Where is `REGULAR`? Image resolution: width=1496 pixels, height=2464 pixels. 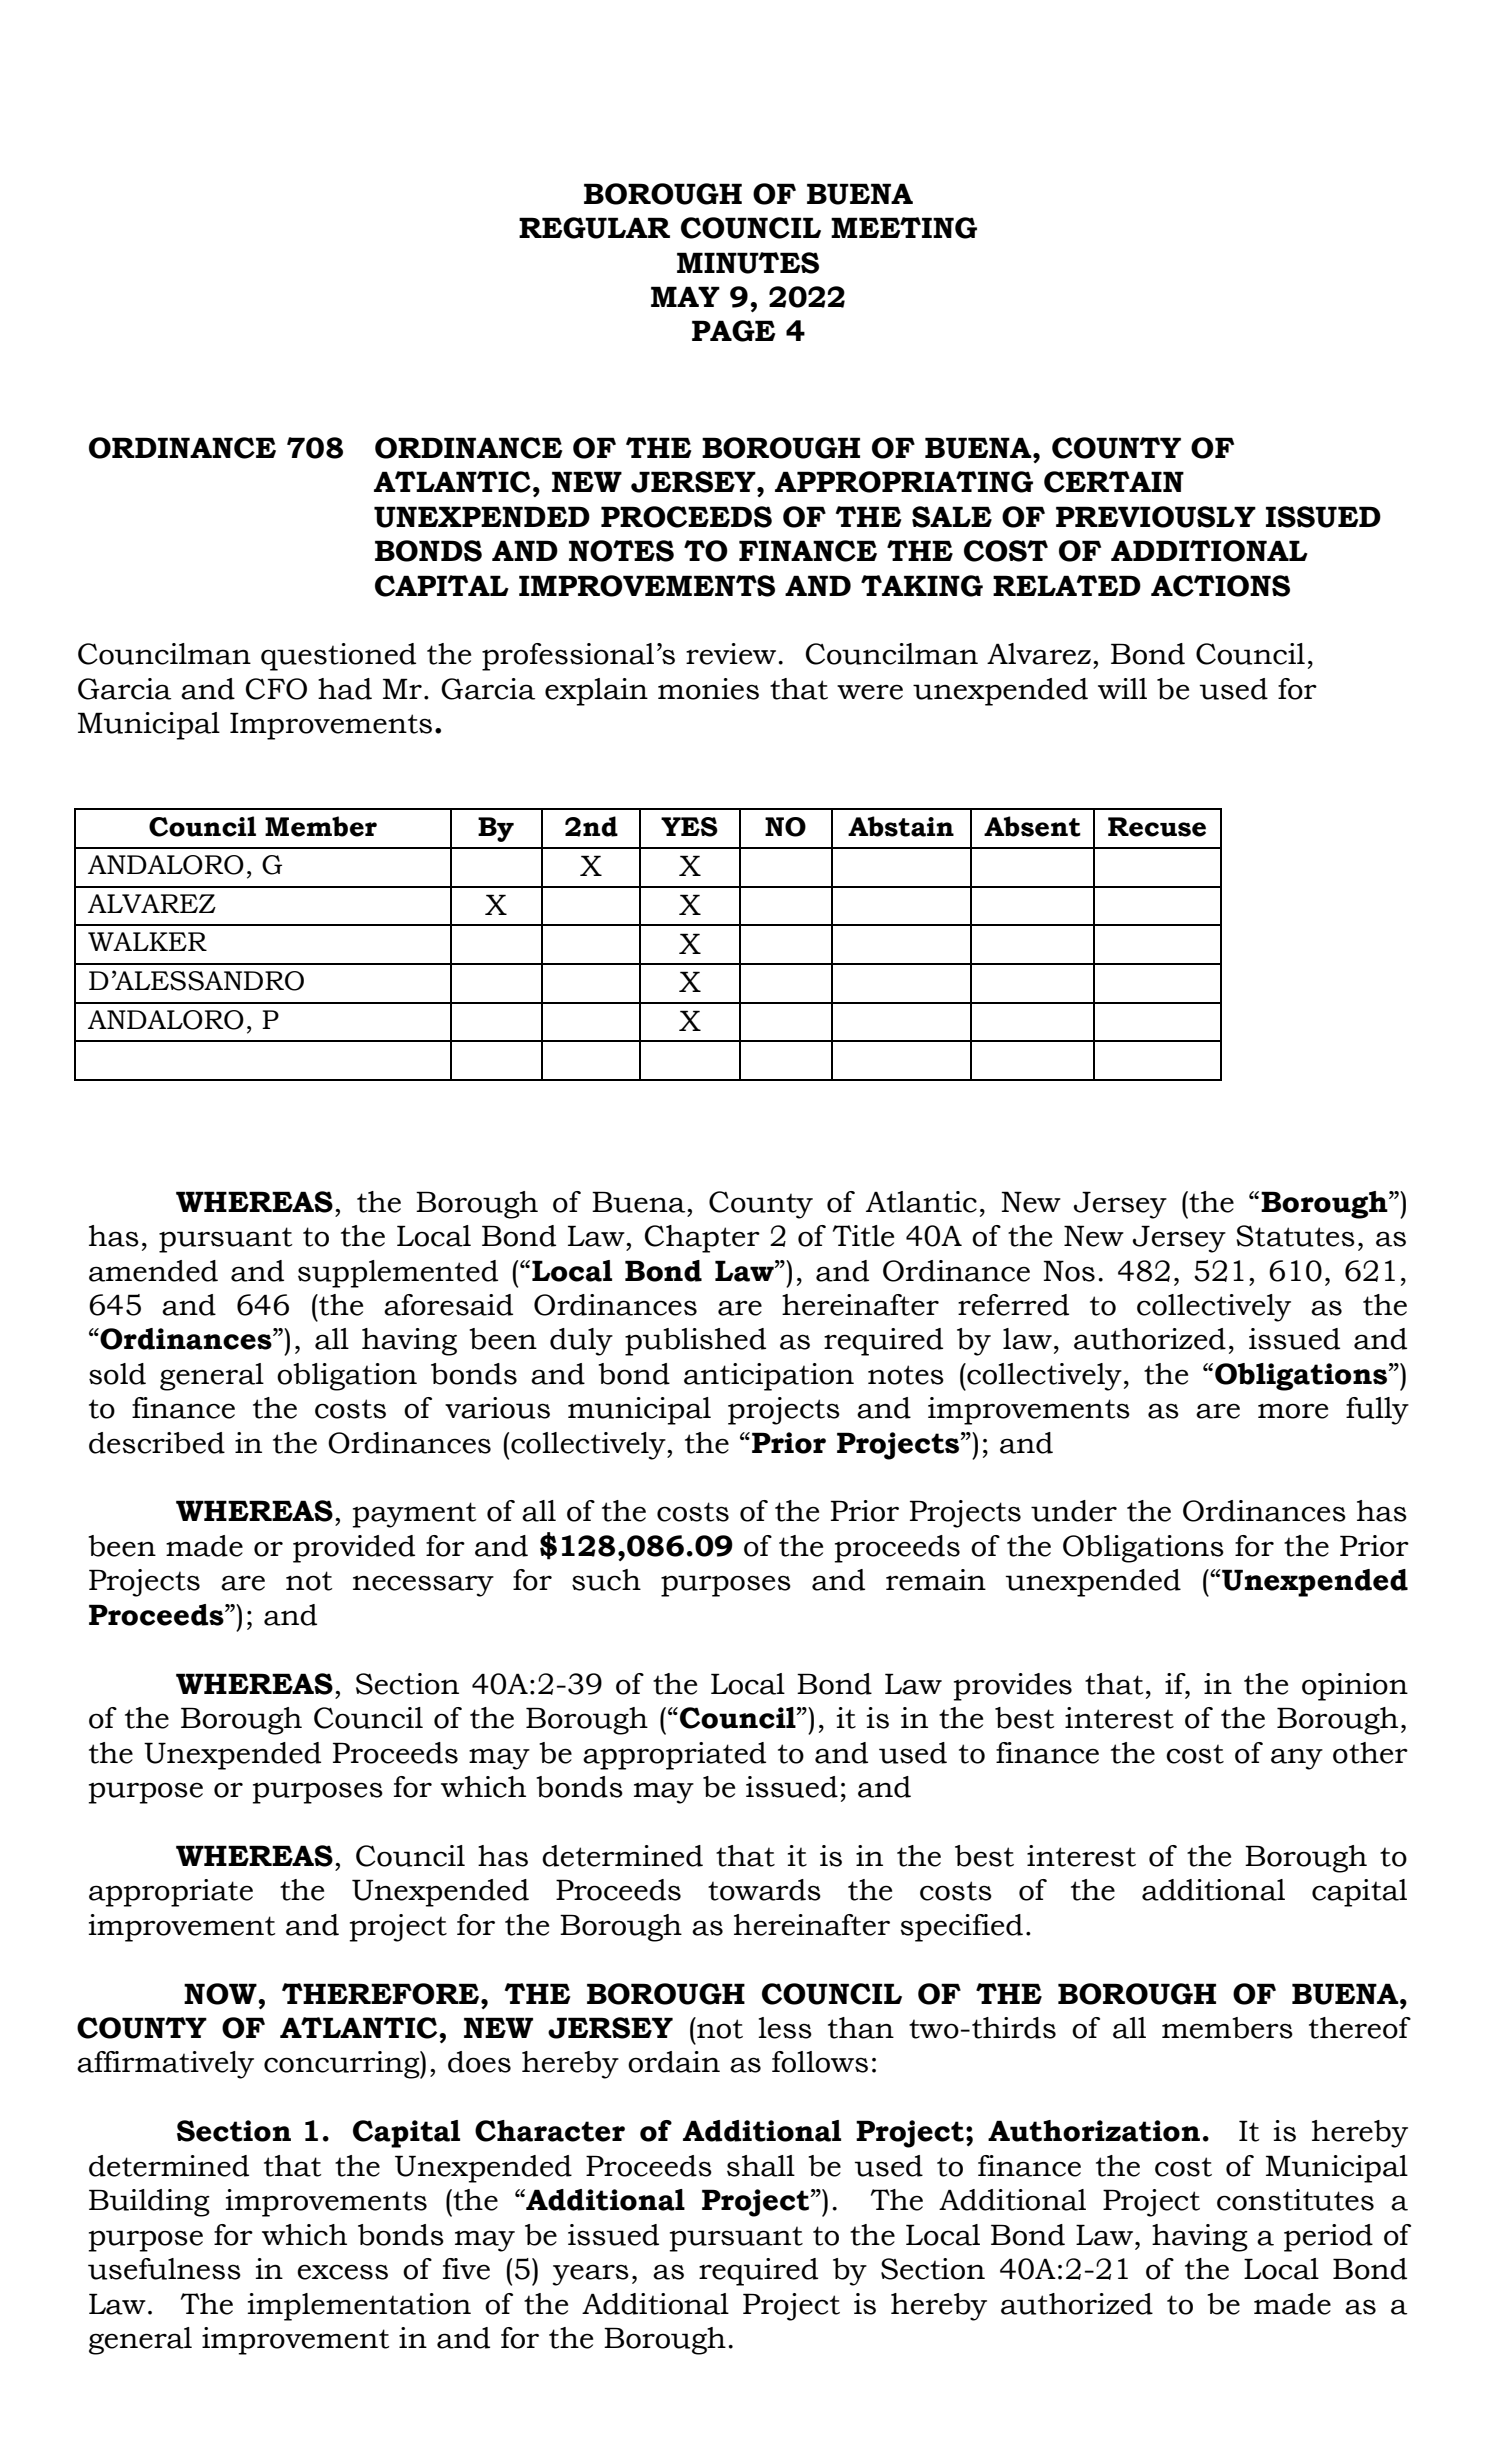
REGULAR is located at coordinates (594, 228).
